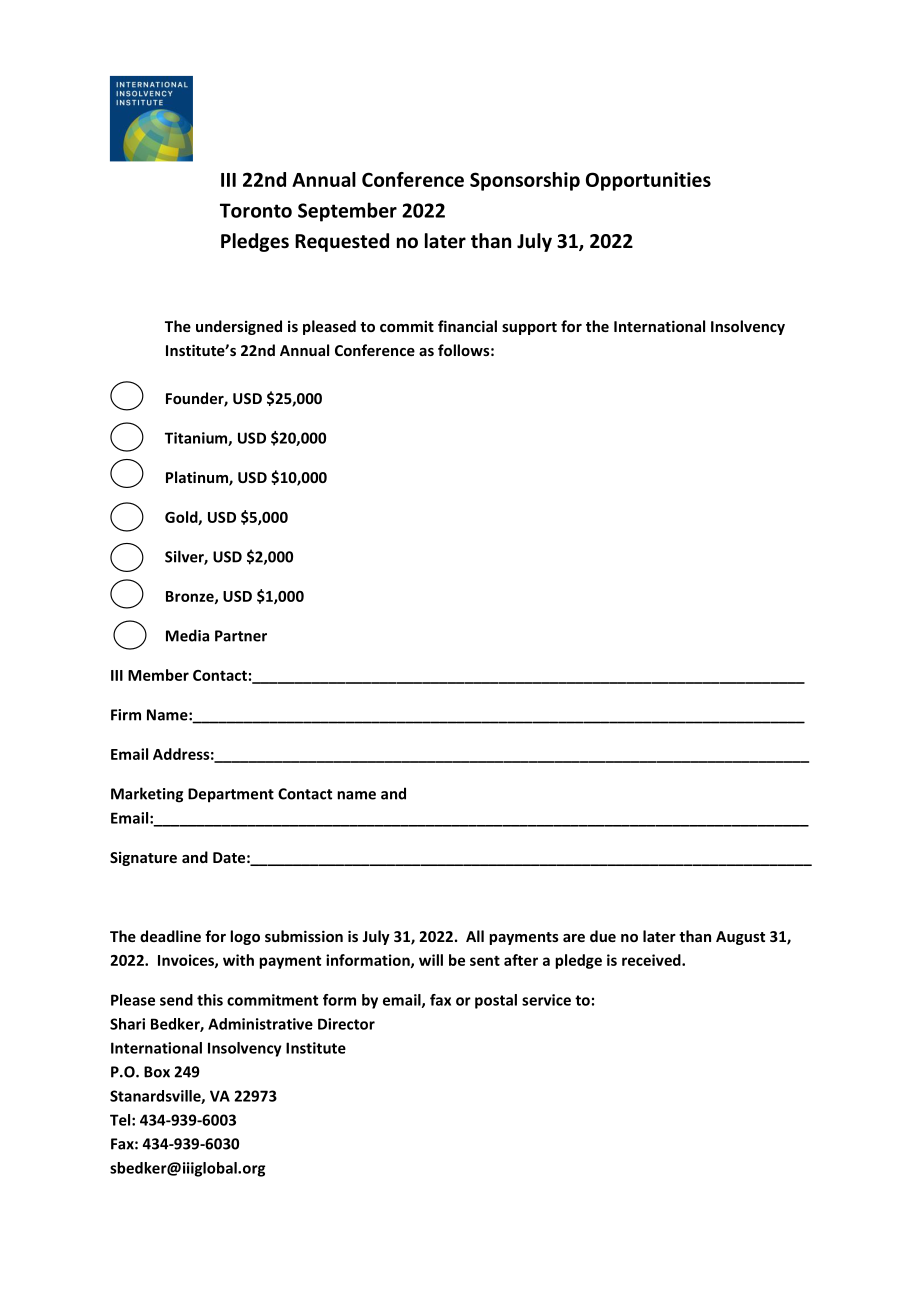  What do you see at coordinates (256, 210) in the screenshot?
I see `Toronto` at bounding box center [256, 210].
